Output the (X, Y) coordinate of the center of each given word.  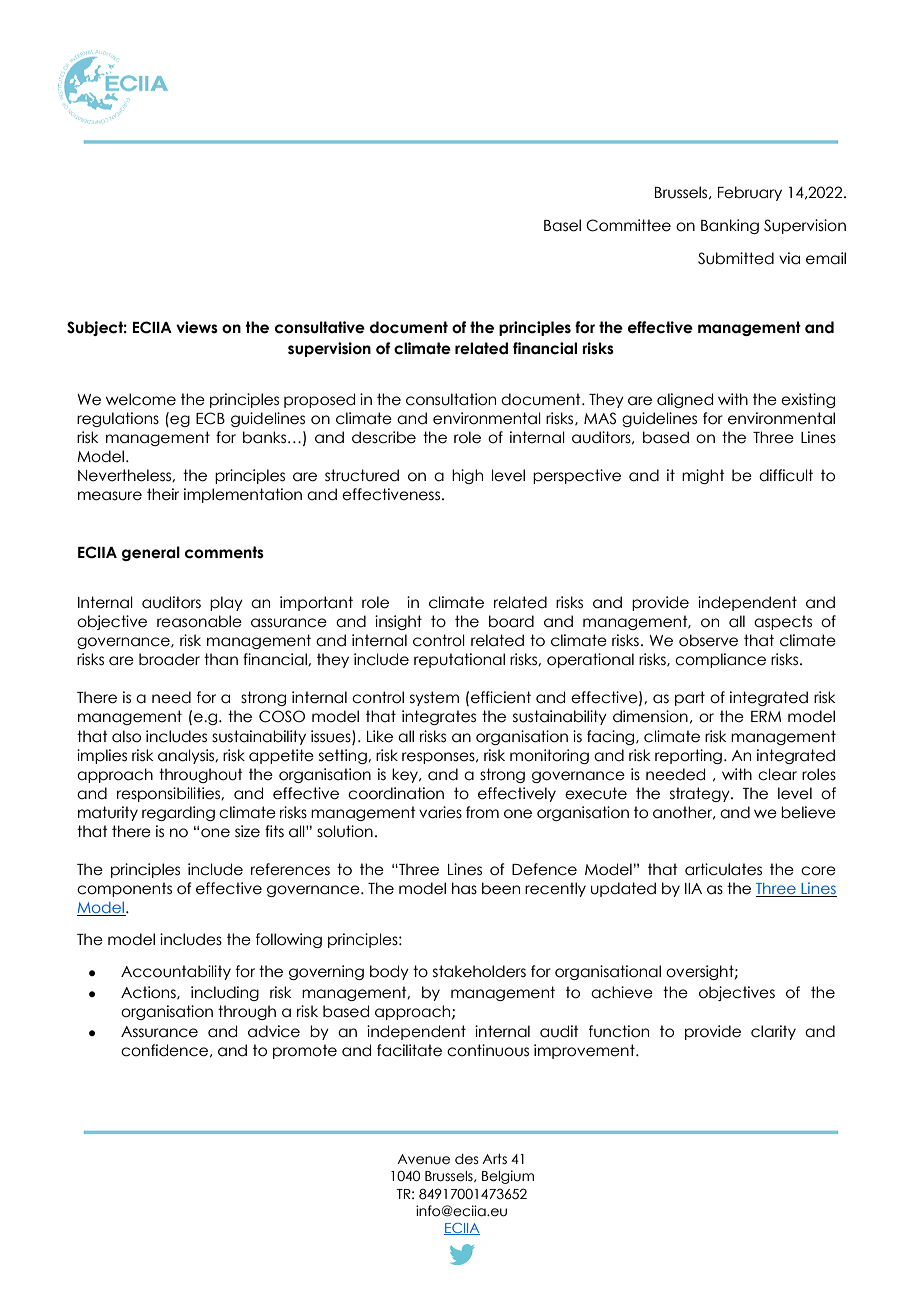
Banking (730, 226)
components (124, 889)
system (434, 698)
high (467, 476)
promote (305, 1051)
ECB (210, 418)
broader (169, 659)
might (703, 476)
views (197, 327)
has (464, 888)
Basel (562, 225)
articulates (723, 869)
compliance (720, 660)
